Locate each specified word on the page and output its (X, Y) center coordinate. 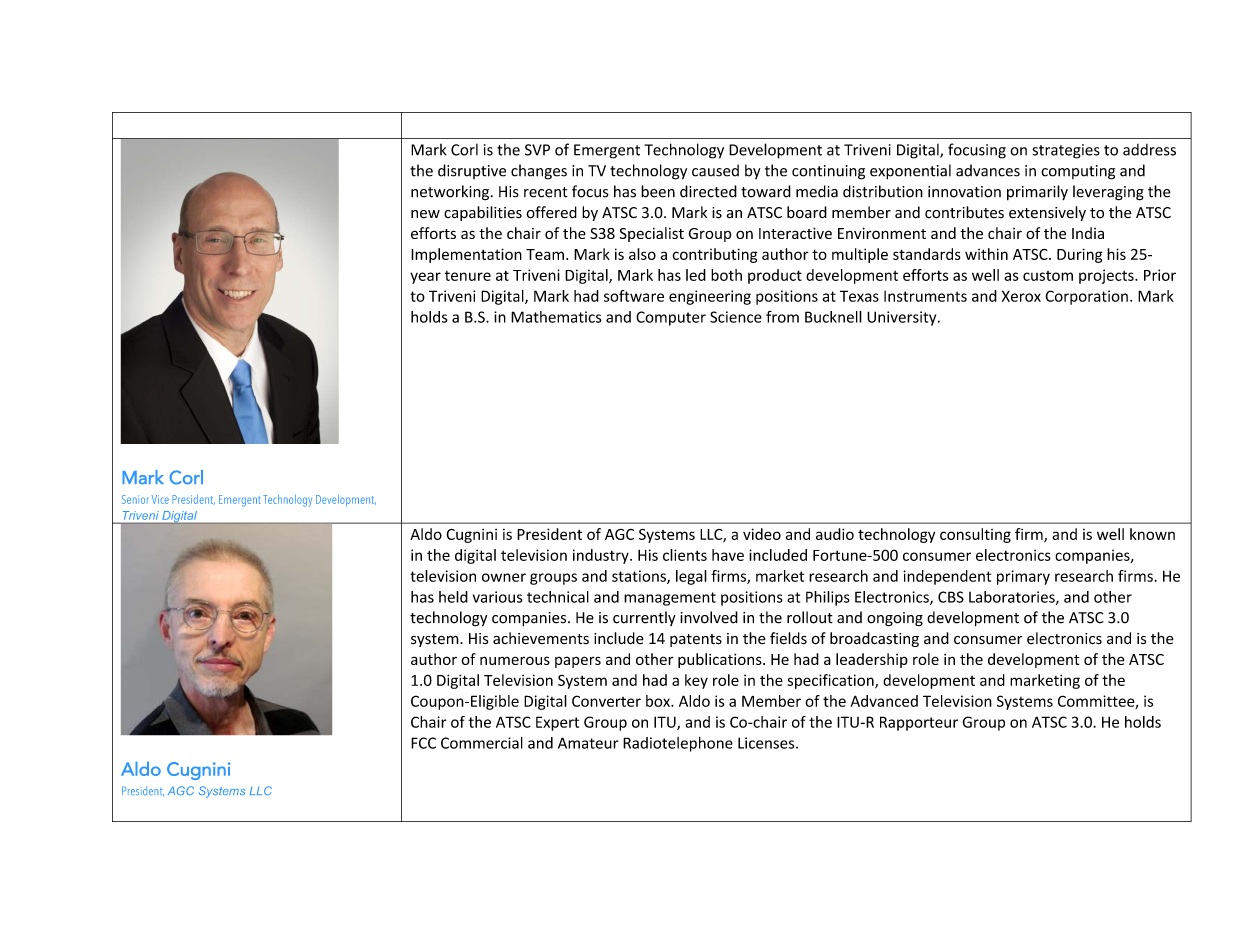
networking (451, 193)
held (453, 597)
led (696, 275)
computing (1078, 172)
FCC (423, 743)
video (762, 534)
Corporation (1086, 297)
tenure (468, 276)
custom (1048, 276)
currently (644, 618)
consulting (975, 535)
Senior (135, 499)
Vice (160, 499)
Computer (671, 318)
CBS (951, 597)
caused (715, 170)
